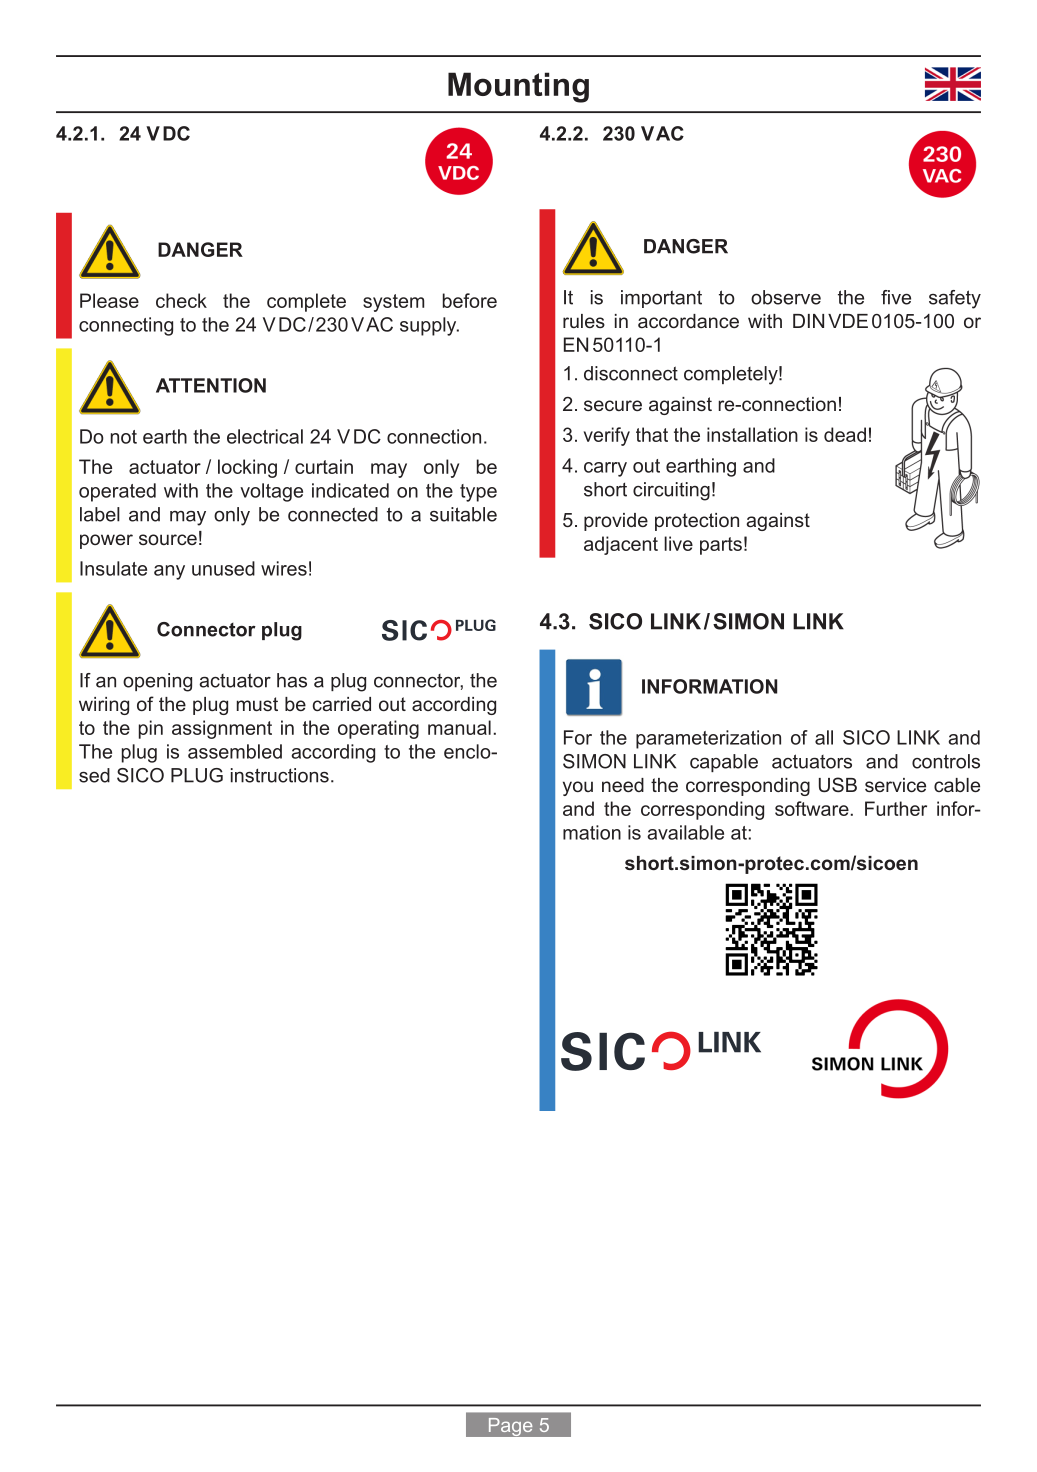 The height and width of the image is (1472, 1037). What do you see at coordinates (470, 300) in the image?
I see `before` at bounding box center [470, 300].
